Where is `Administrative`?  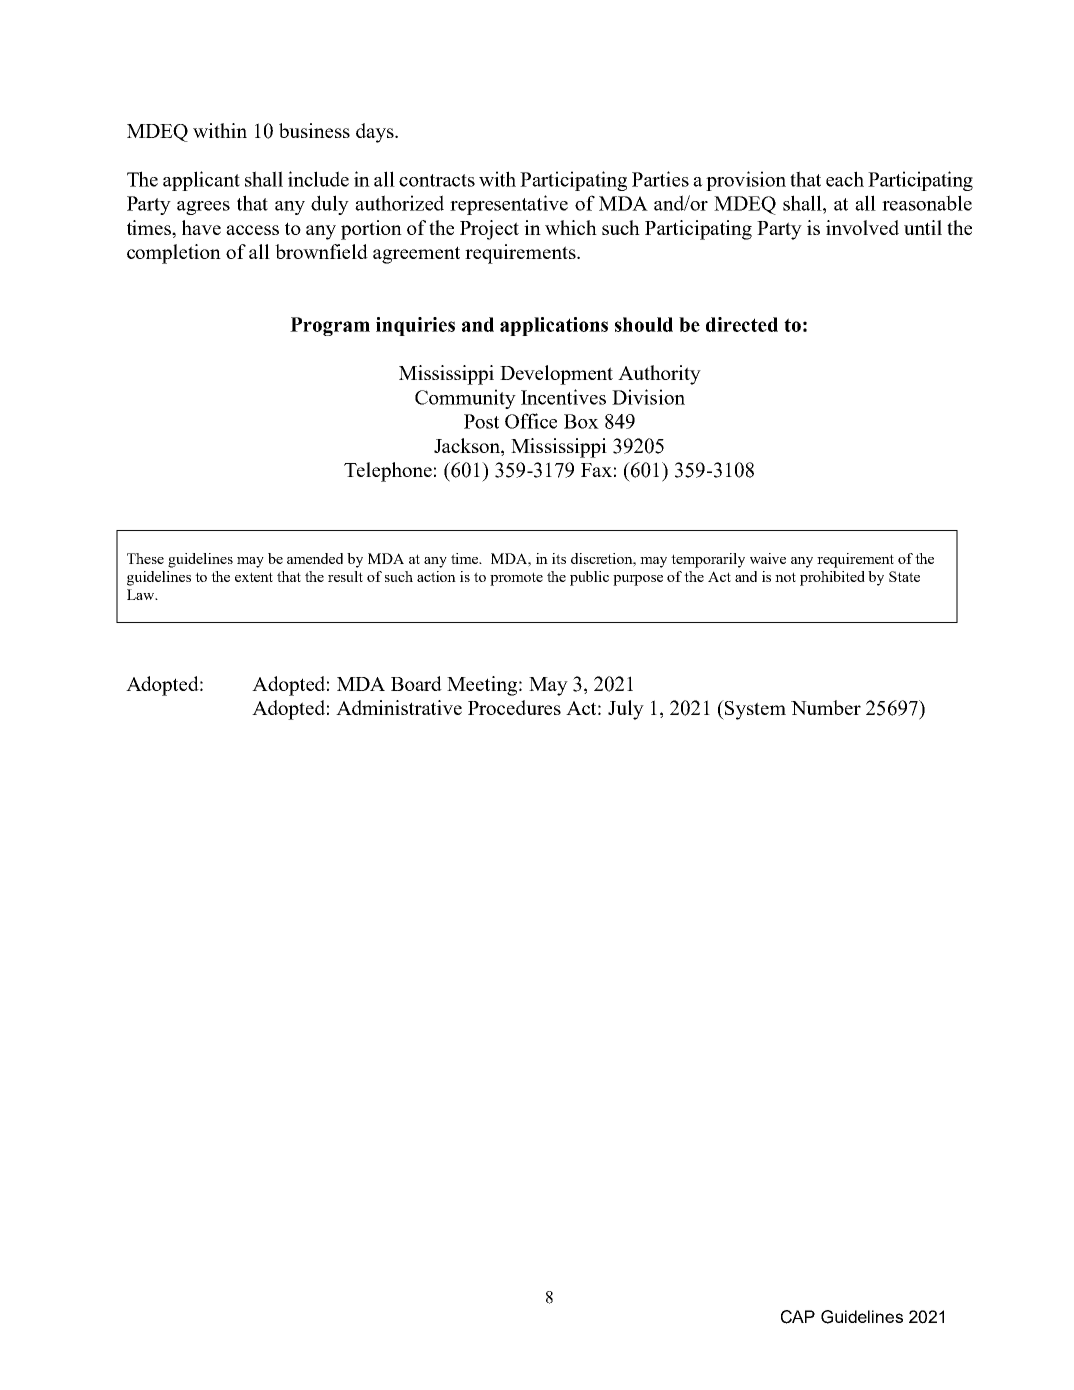 Administrative is located at coordinates (399, 707).
